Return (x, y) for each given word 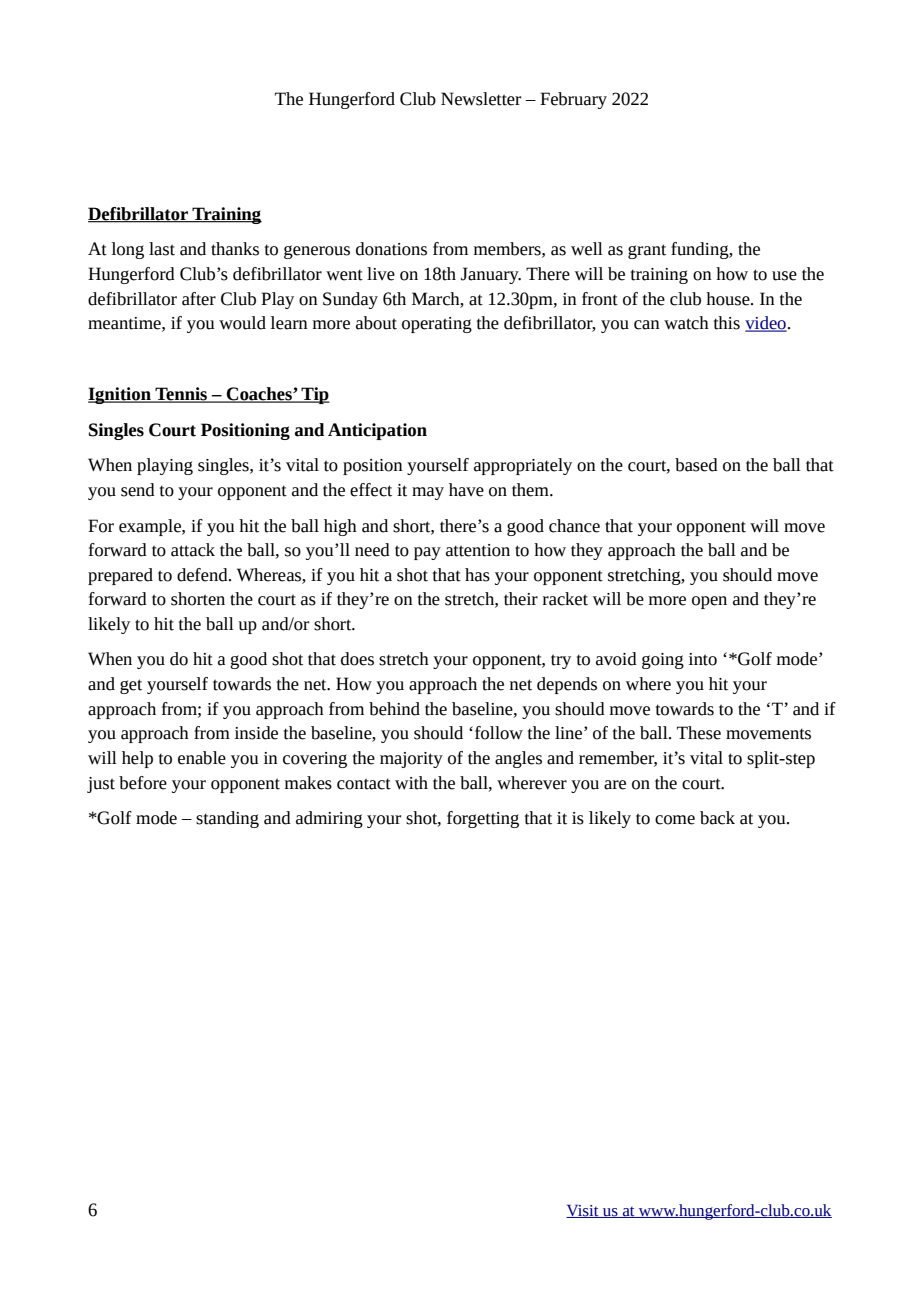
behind (394, 709)
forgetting (483, 819)
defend (203, 575)
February (573, 100)
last (162, 249)
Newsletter (481, 99)
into (703, 659)
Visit (583, 1211)
